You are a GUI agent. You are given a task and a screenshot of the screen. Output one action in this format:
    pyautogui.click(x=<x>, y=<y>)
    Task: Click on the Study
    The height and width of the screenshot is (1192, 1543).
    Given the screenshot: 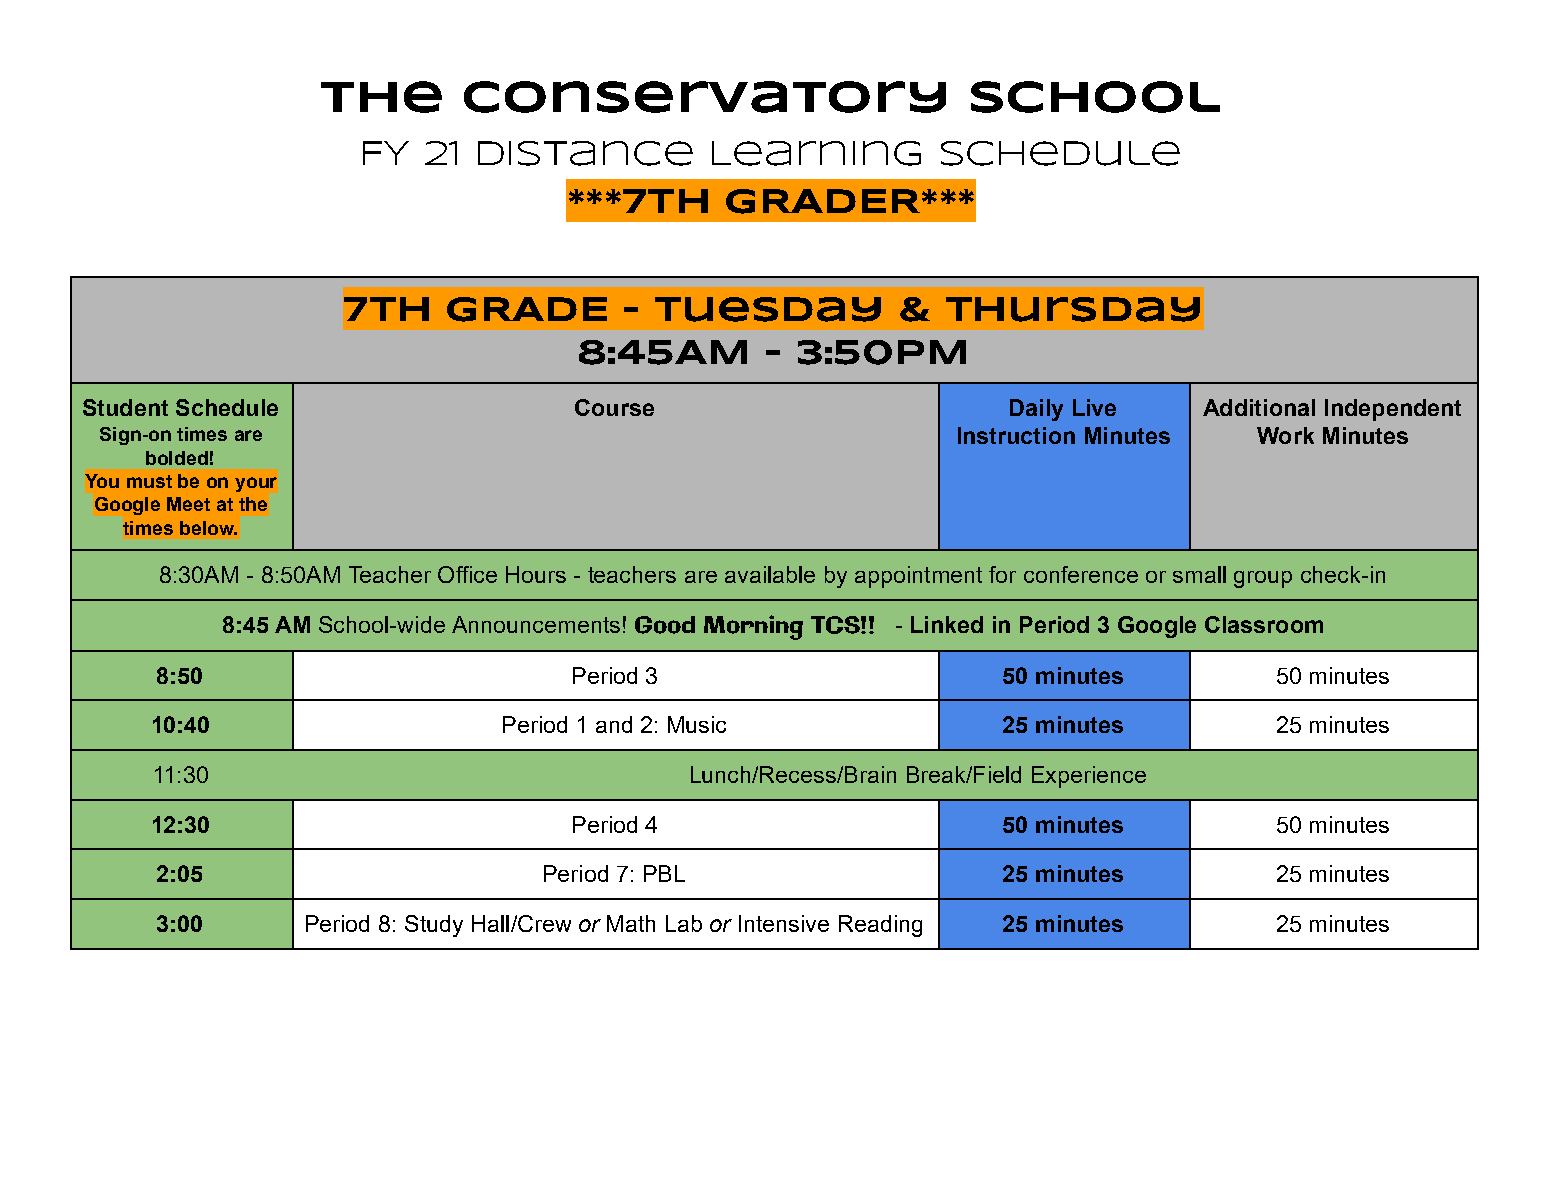 What is the action you would take?
    pyautogui.click(x=434, y=926)
